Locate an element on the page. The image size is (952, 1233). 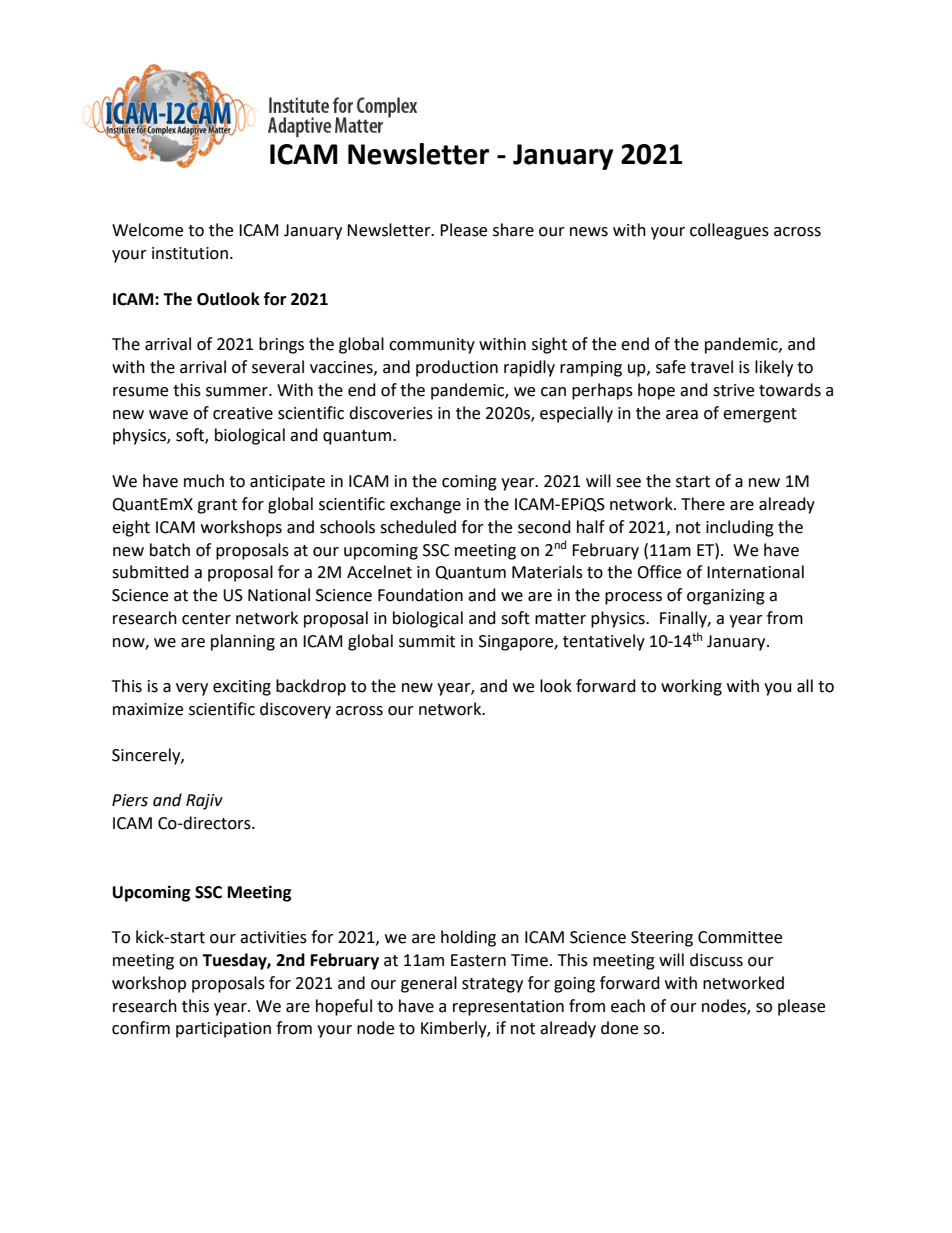
colleagues is located at coordinates (729, 231).
